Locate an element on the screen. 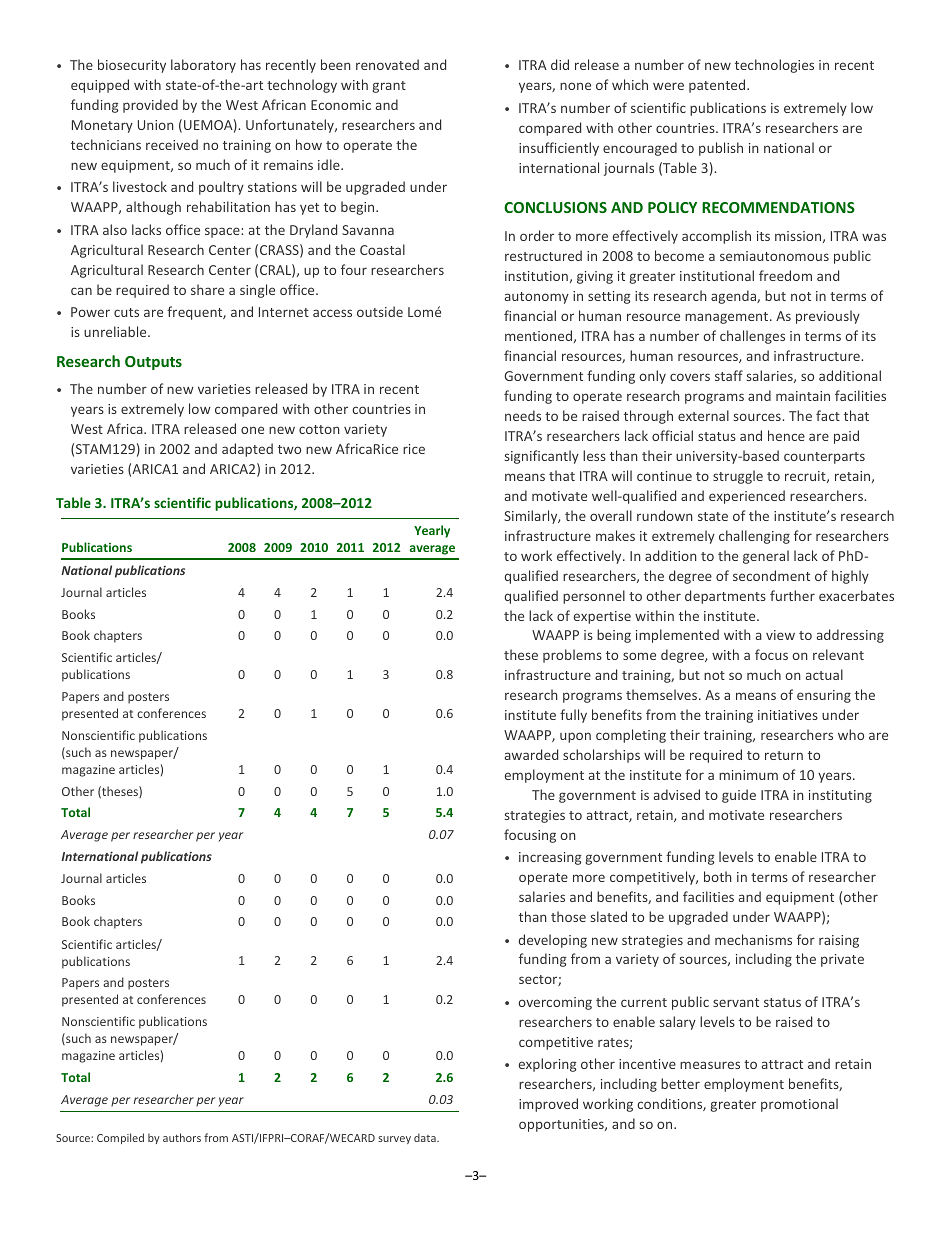 Image resolution: width=952 pixels, height=1233 pixels. technologies is located at coordinates (774, 66).
